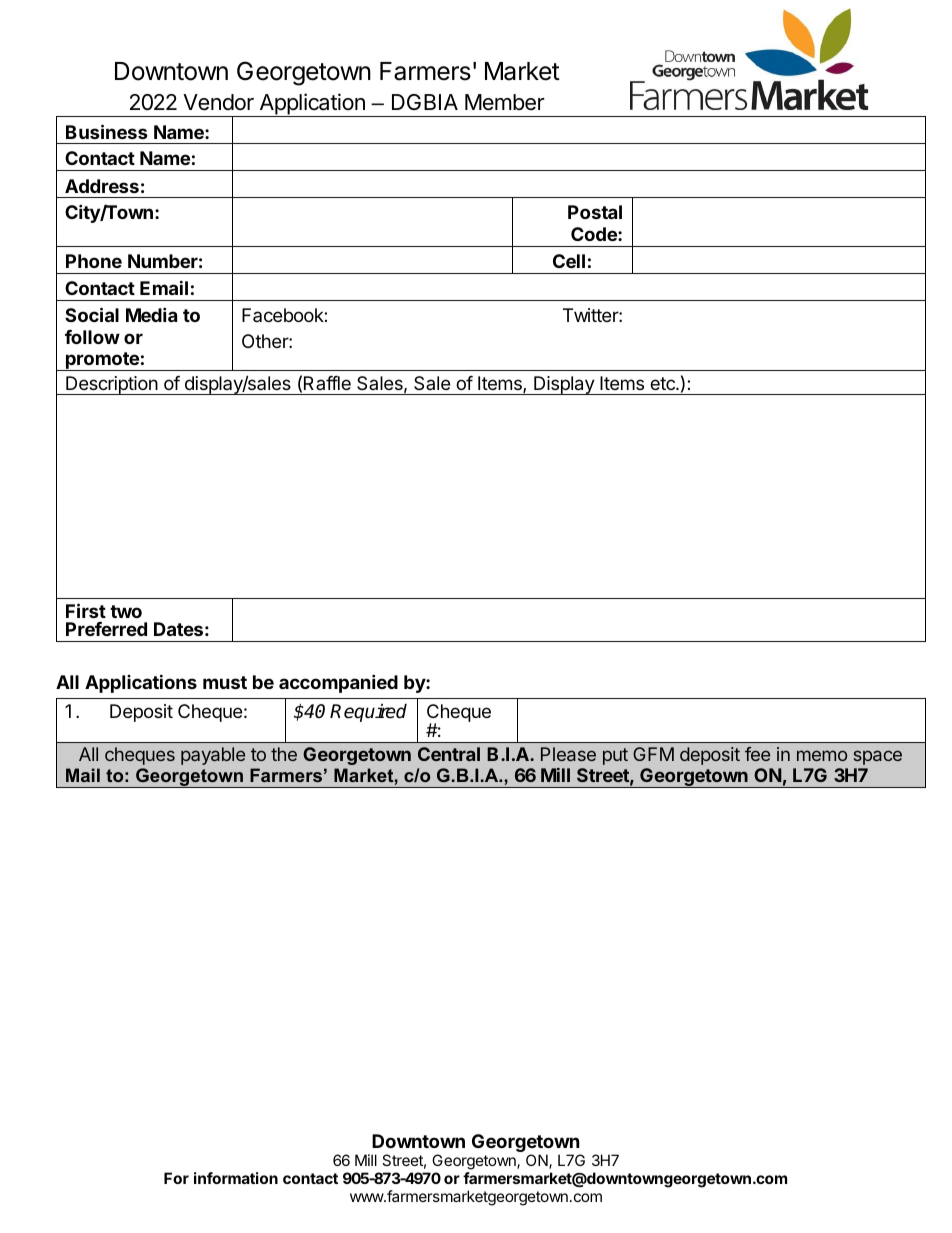  Describe the element at coordinates (505, 102) in the image. I see `Member` at that location.
